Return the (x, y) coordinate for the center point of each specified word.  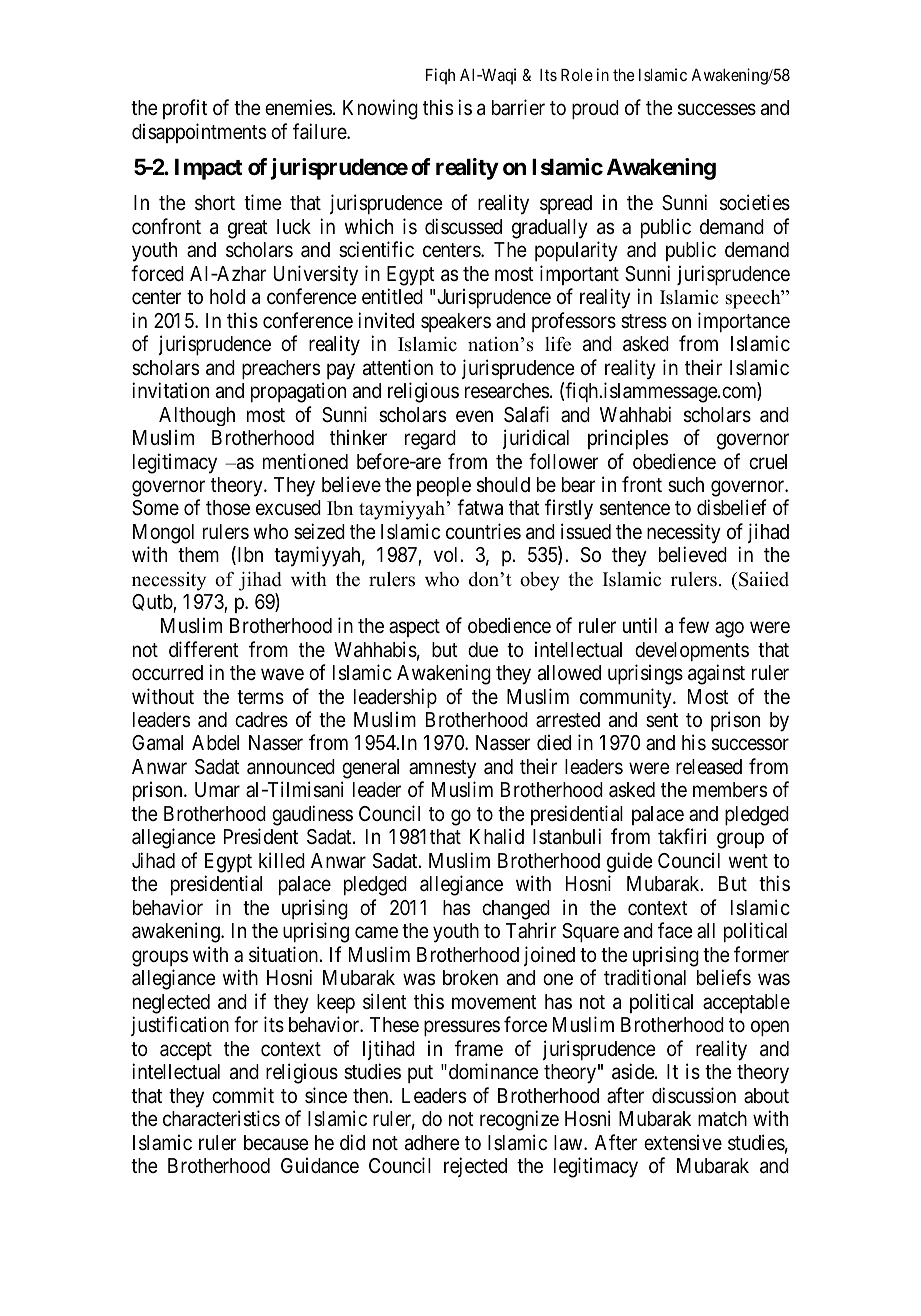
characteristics (221, 1118)
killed (282, 860)
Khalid (497, 836)
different (204, 649)
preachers (281, 369)
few (694, 625)
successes (717, 110)
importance (744, 322)
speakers (456, 322)
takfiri (682, 836)
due (483, 649)
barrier (518, 107)
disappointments (199, 133)
